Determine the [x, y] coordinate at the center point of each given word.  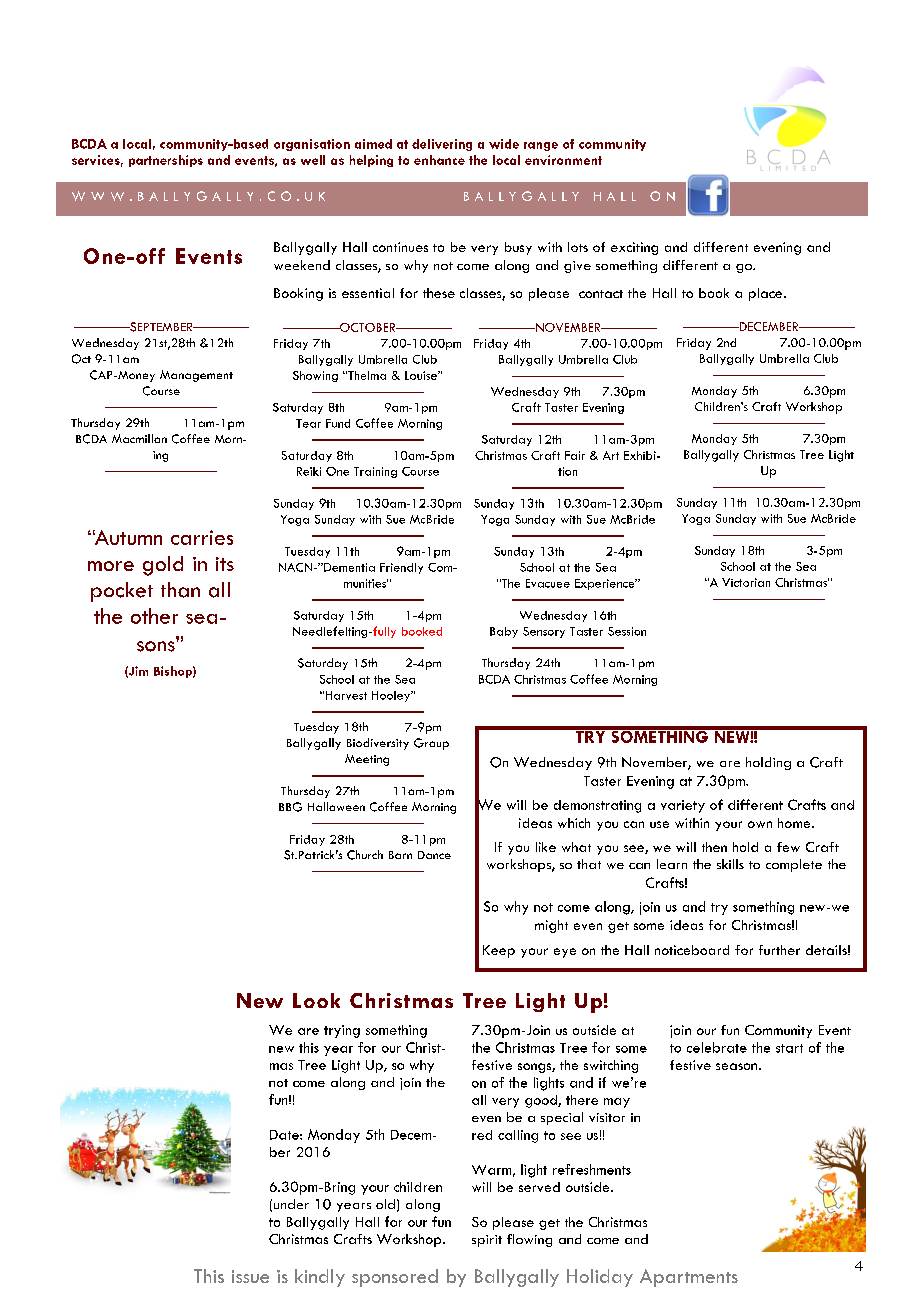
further [779, 950]
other [154, 616]
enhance [439, 160]
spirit [487, 1241]
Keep [499, 951]
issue [250, 1276]
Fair [575, 455]
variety [683, 806]
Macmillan [139, 438]
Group [431, 744]
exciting [634, 248]
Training [375, 472]
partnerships [166, 161]
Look [316, 1000]
